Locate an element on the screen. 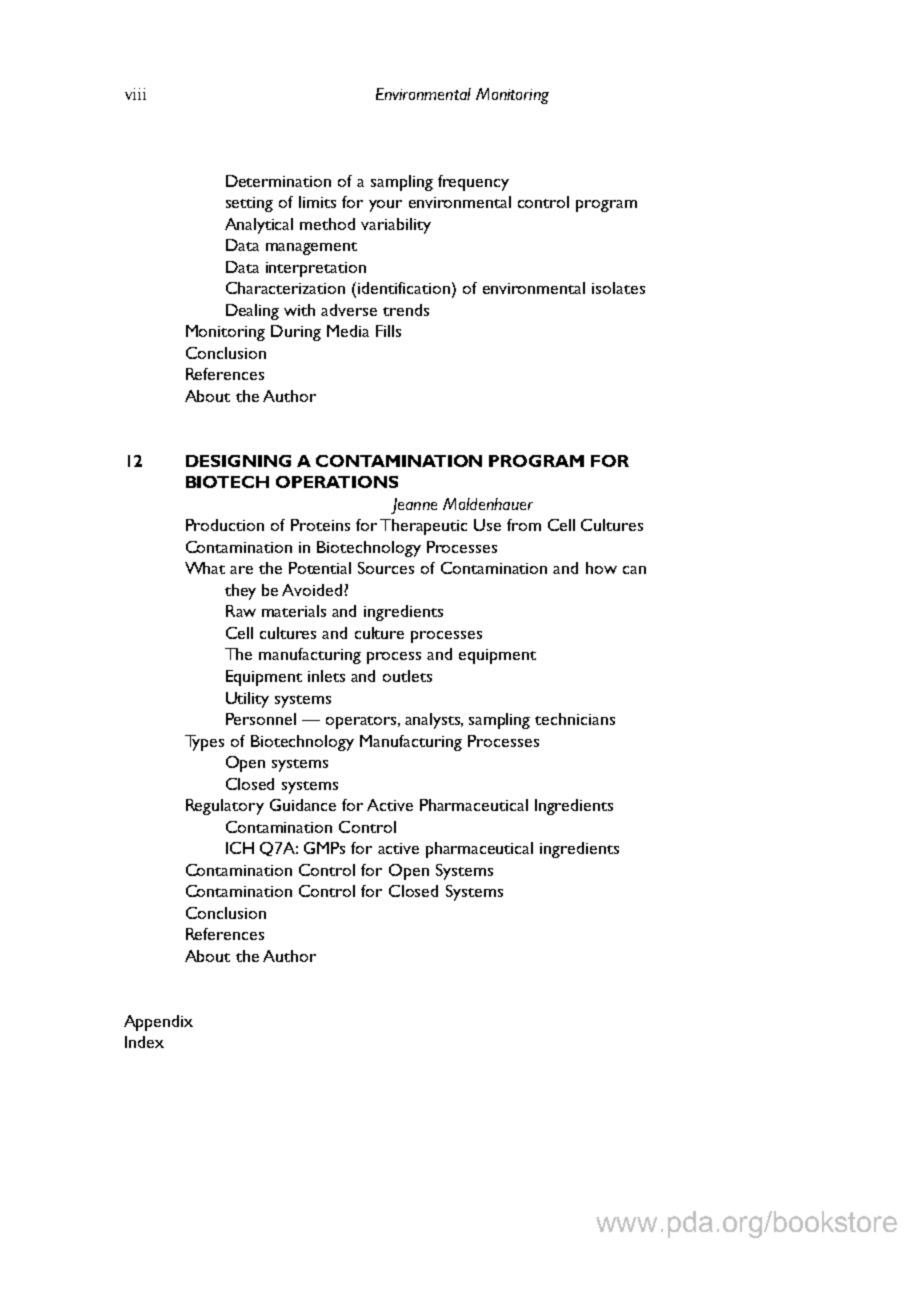 The height and width of the screenshot is (1290, 924). technicians is located at coordinates (575, 719).
